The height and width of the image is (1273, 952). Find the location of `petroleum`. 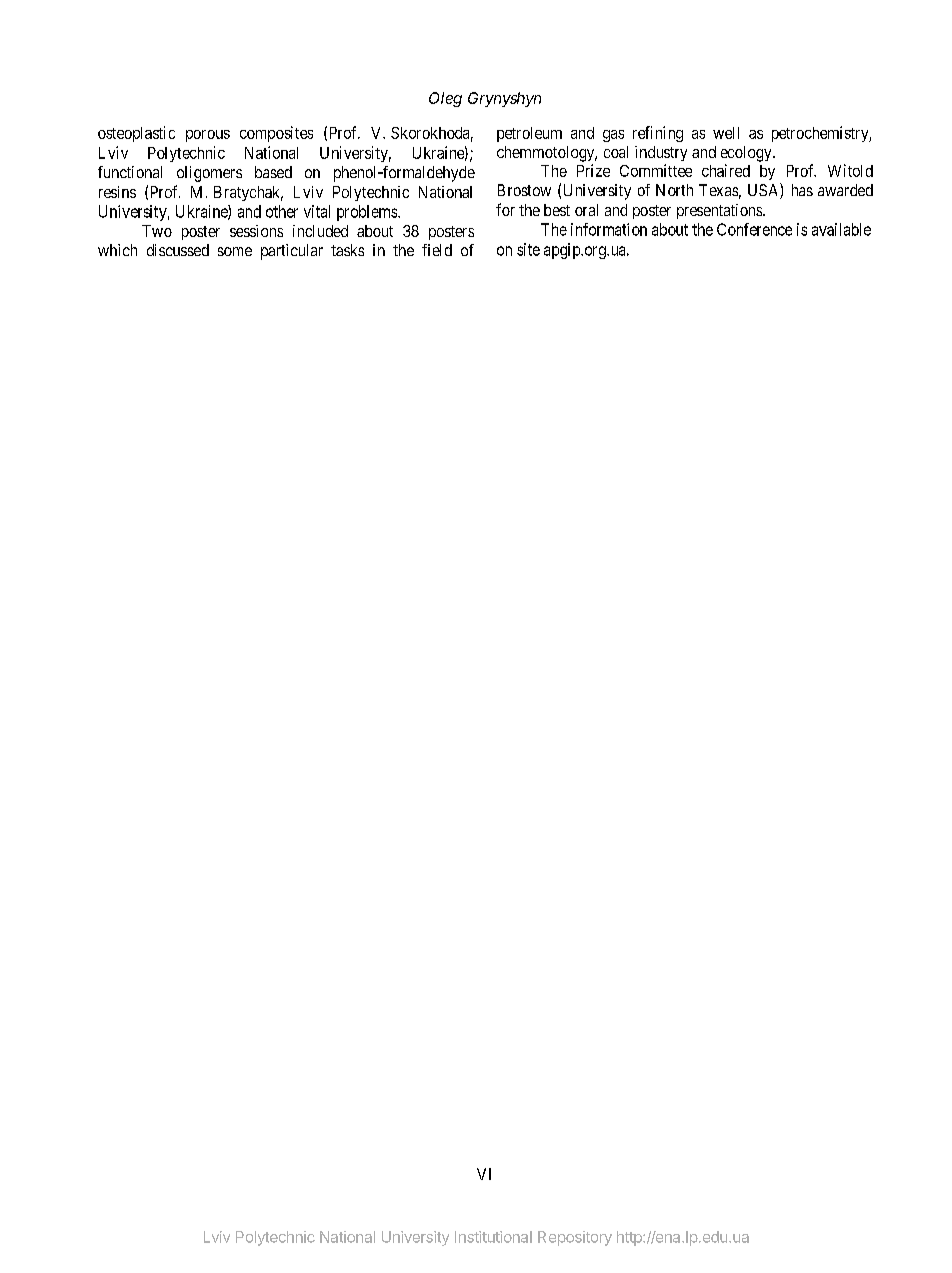

petroleum is located at coordinates (529, 134).
